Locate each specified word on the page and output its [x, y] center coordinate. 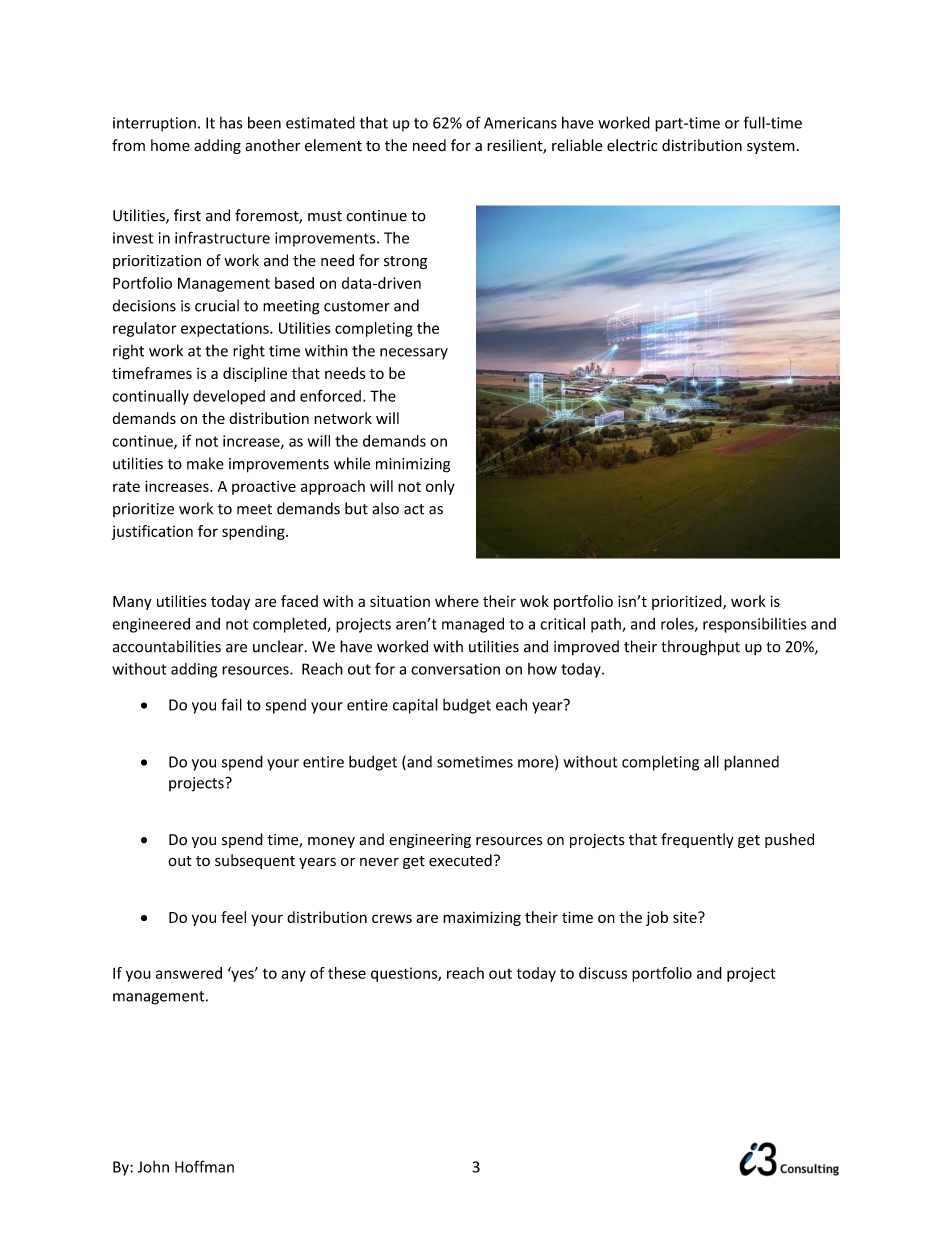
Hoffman [204, 1166]
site [686, 917]
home [170, 145]
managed [473, 625]
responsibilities [754, 625]
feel [233, 917]
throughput [700, 648]
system [771, 147]
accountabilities [167, 646]
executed [460, 860]
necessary [414, 354]
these [347, 973]
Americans [520, 123]
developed [229, 397]
